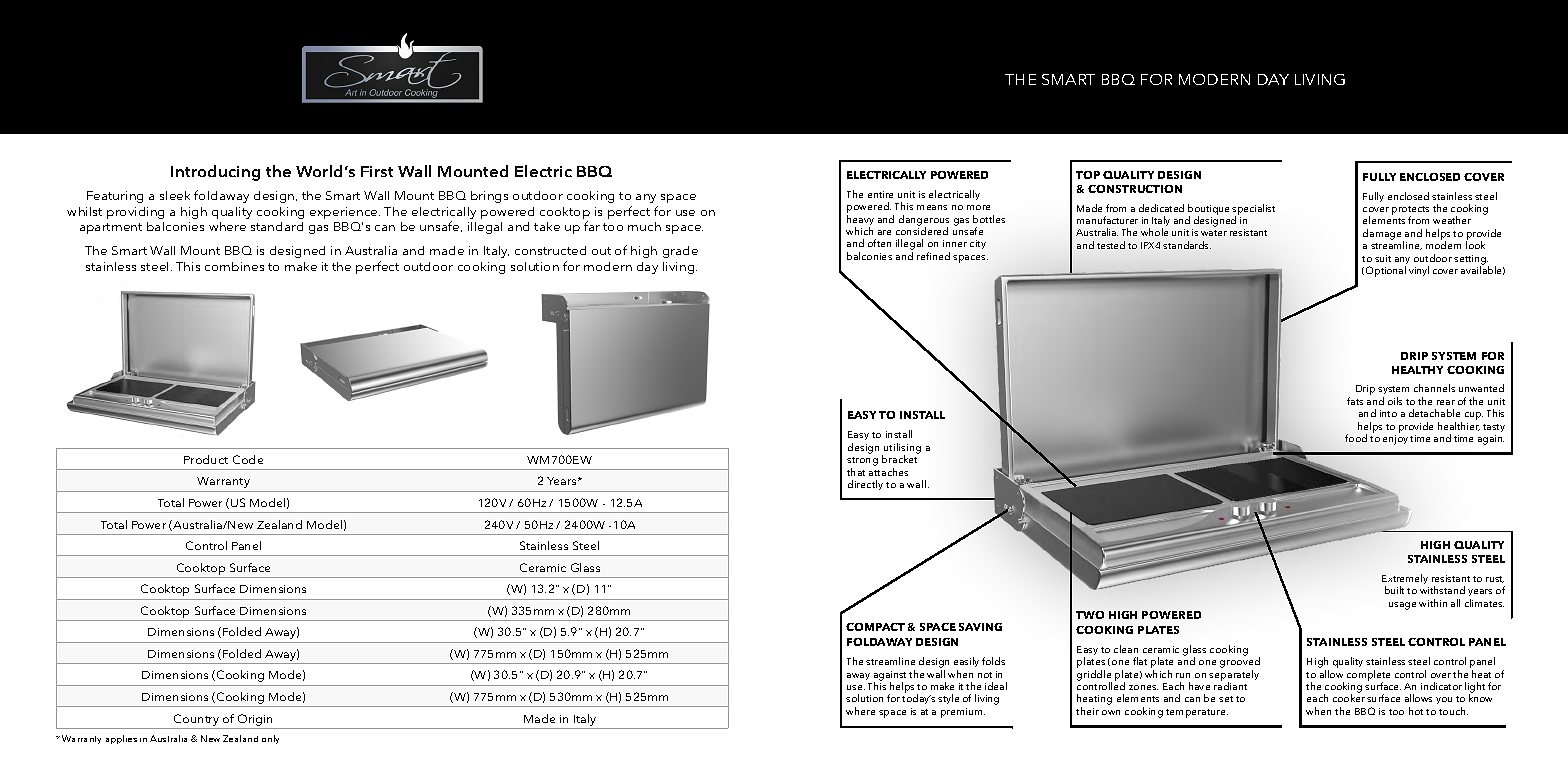  What do you see at coordinates (1253, 210) in the page?
I see `specialist` at bounding box center [1253, 210].
